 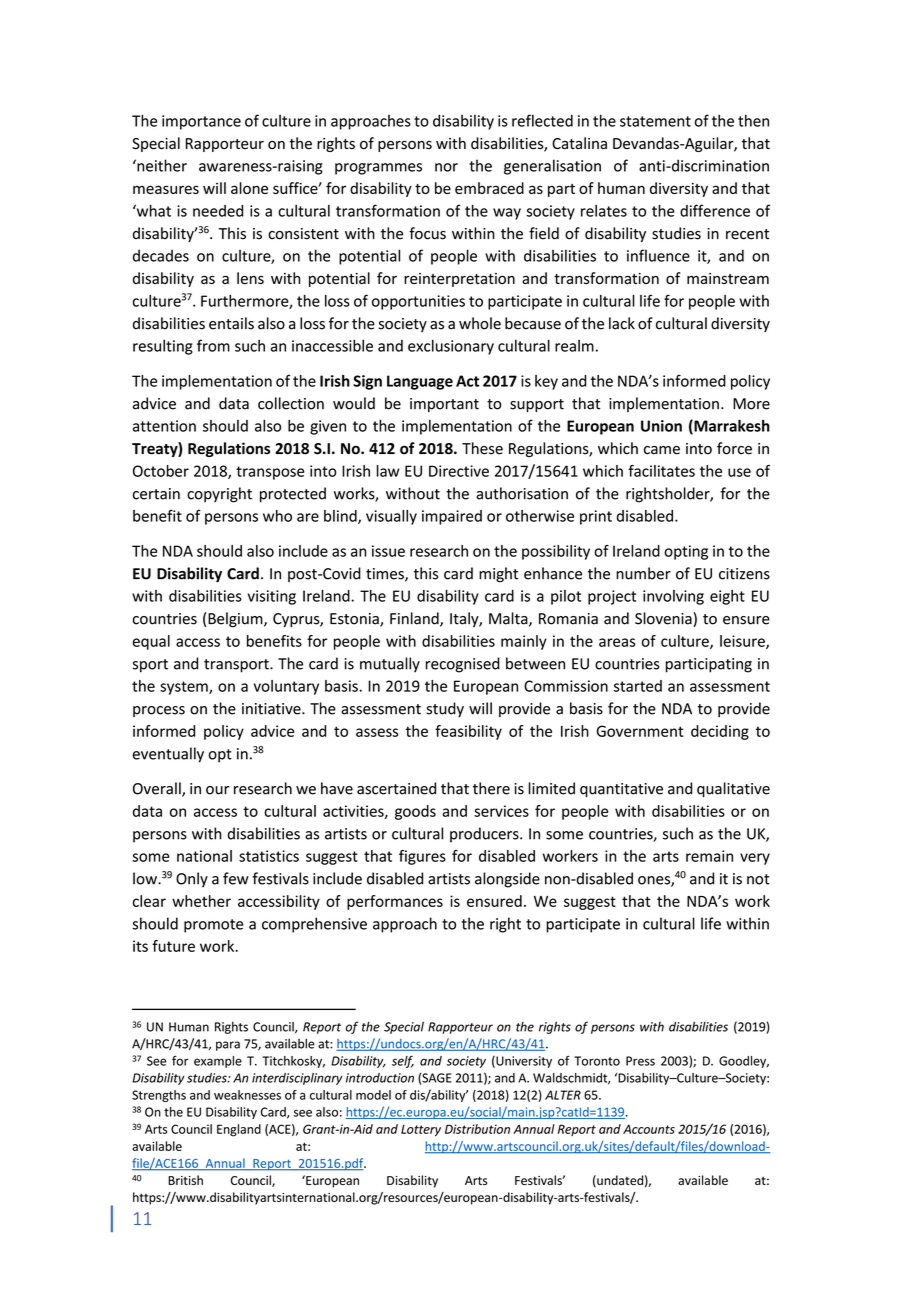 What do you see at coordinates (463, 665) in the screenshot?
I see `recognised` at bounding box center [463, 665].
